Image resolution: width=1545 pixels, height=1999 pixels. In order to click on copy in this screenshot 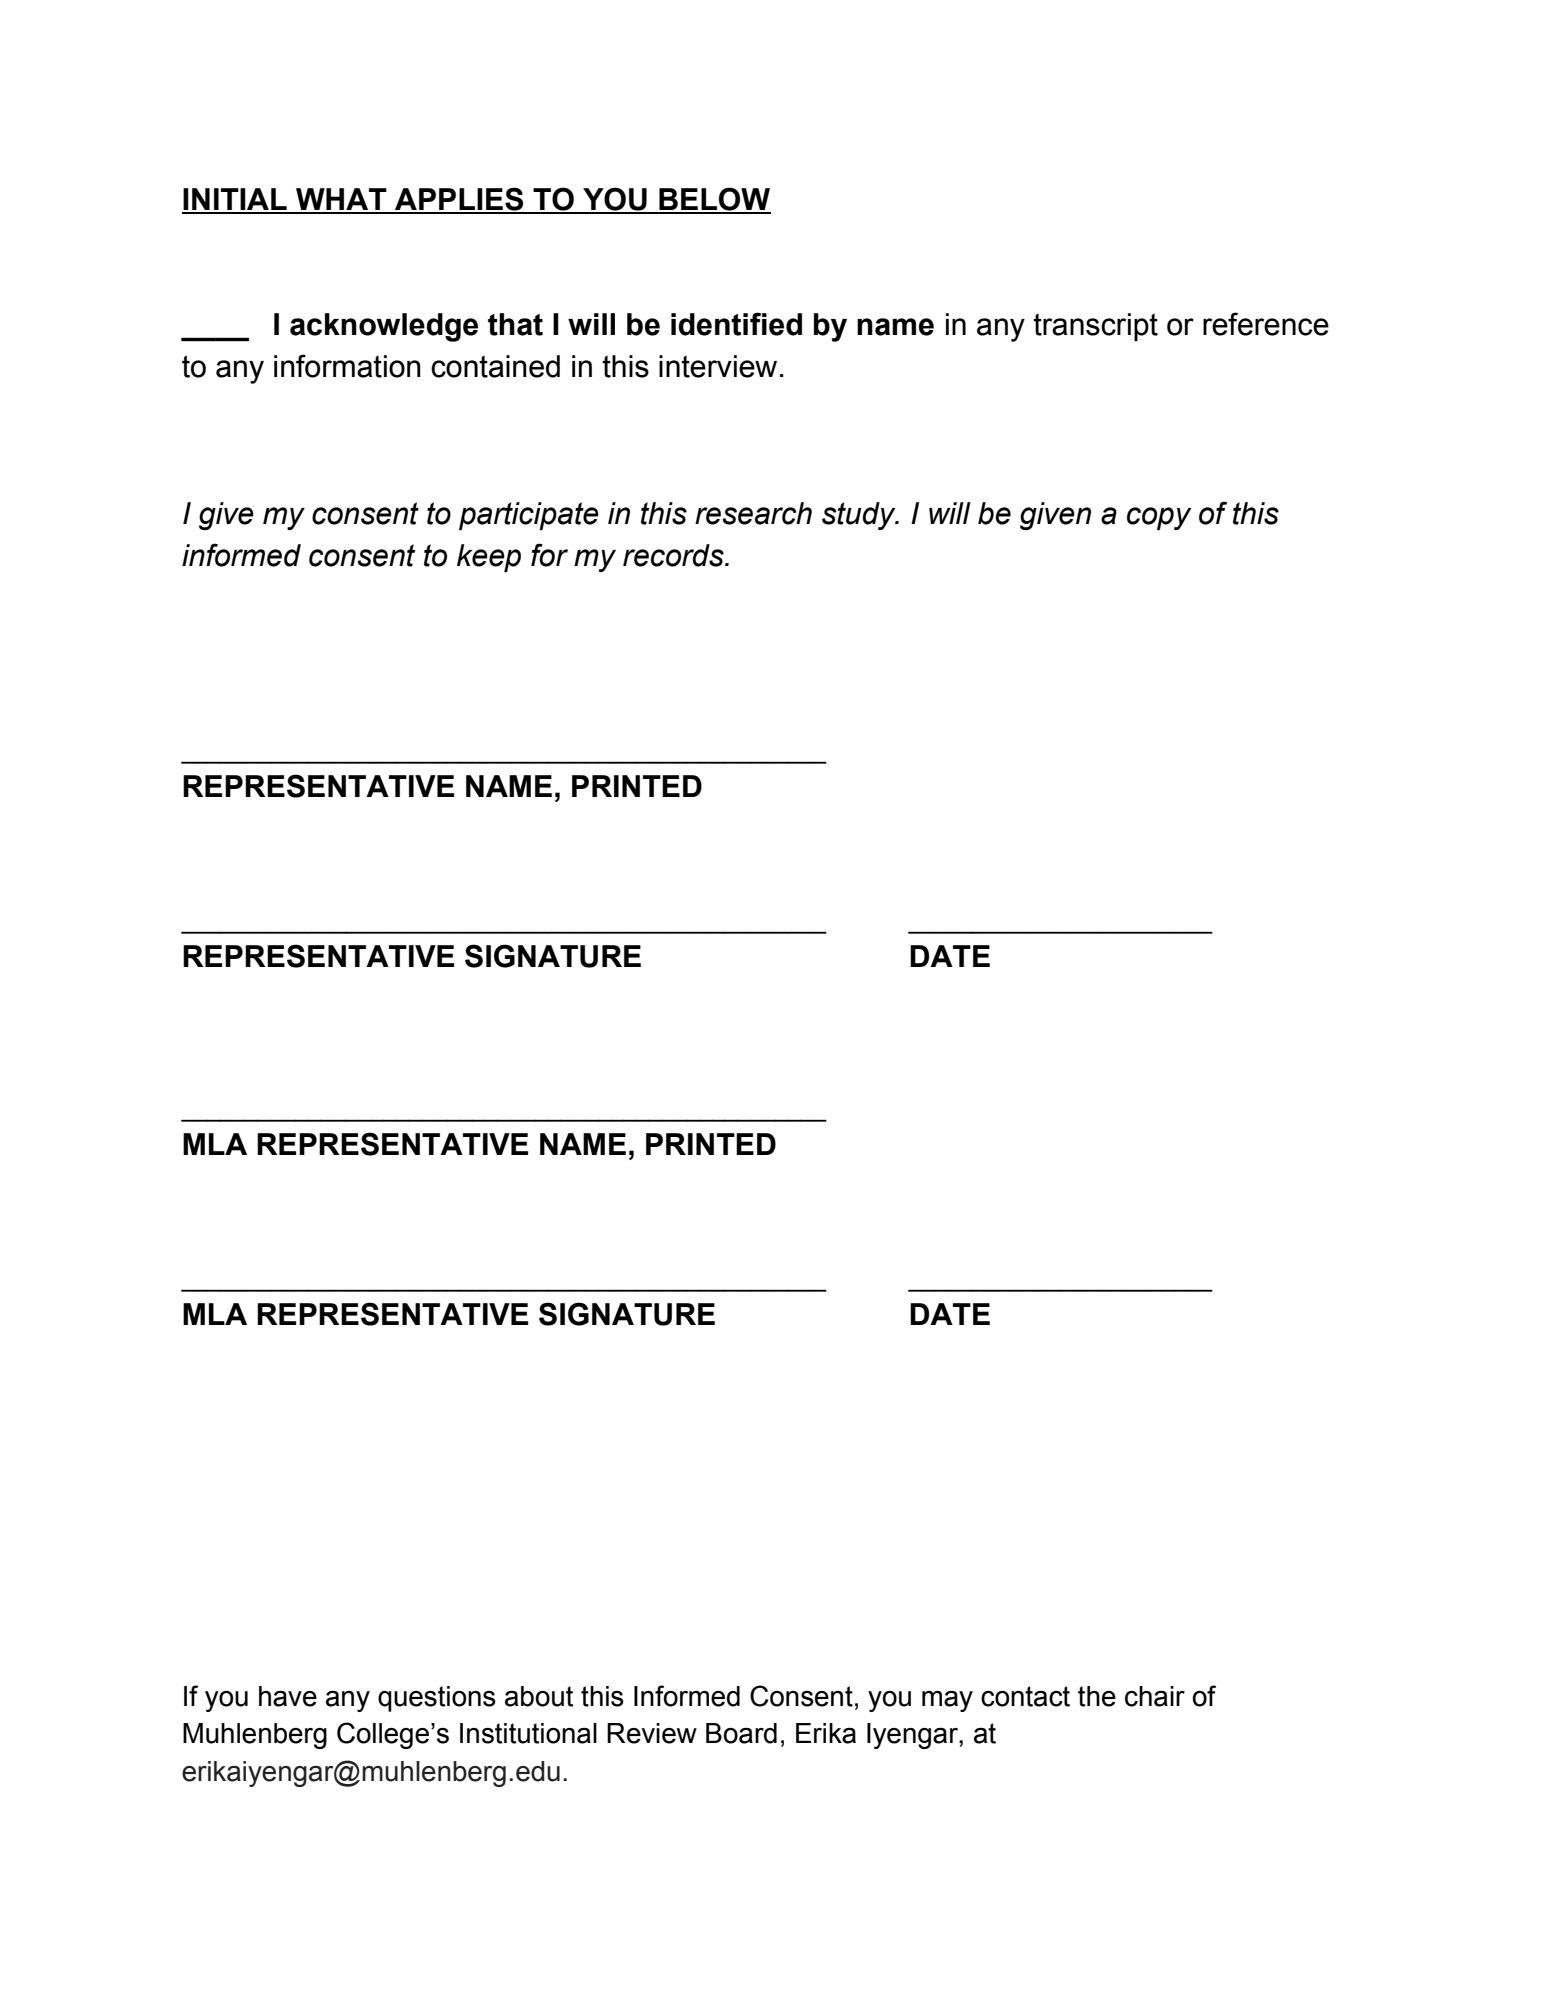, I will do `click(1159, 518)`.
